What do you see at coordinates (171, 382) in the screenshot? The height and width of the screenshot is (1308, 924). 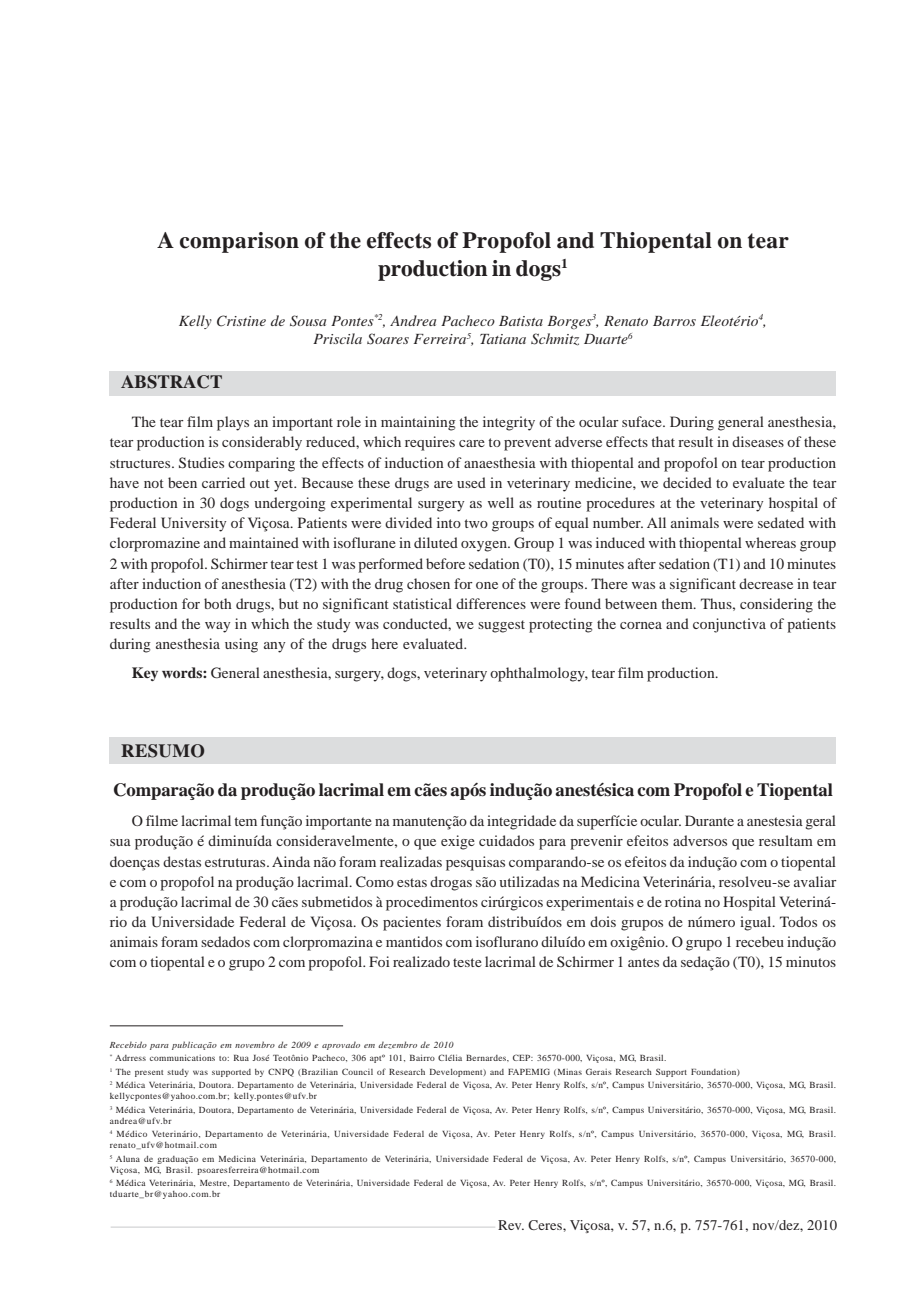 I see `ABSTRACT` at bounding box center [171, 382].
